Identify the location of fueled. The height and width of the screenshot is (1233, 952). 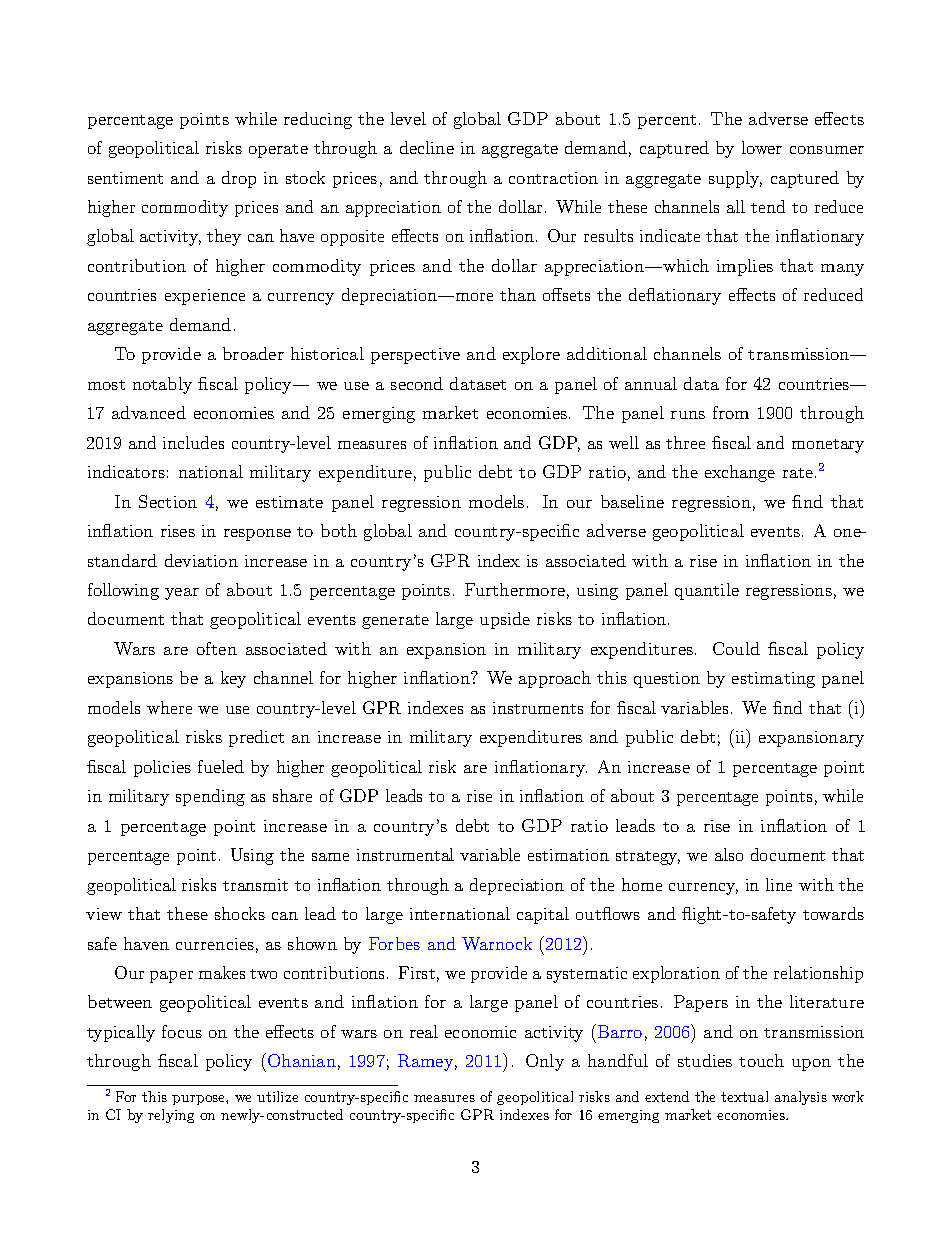
(221, 766).
